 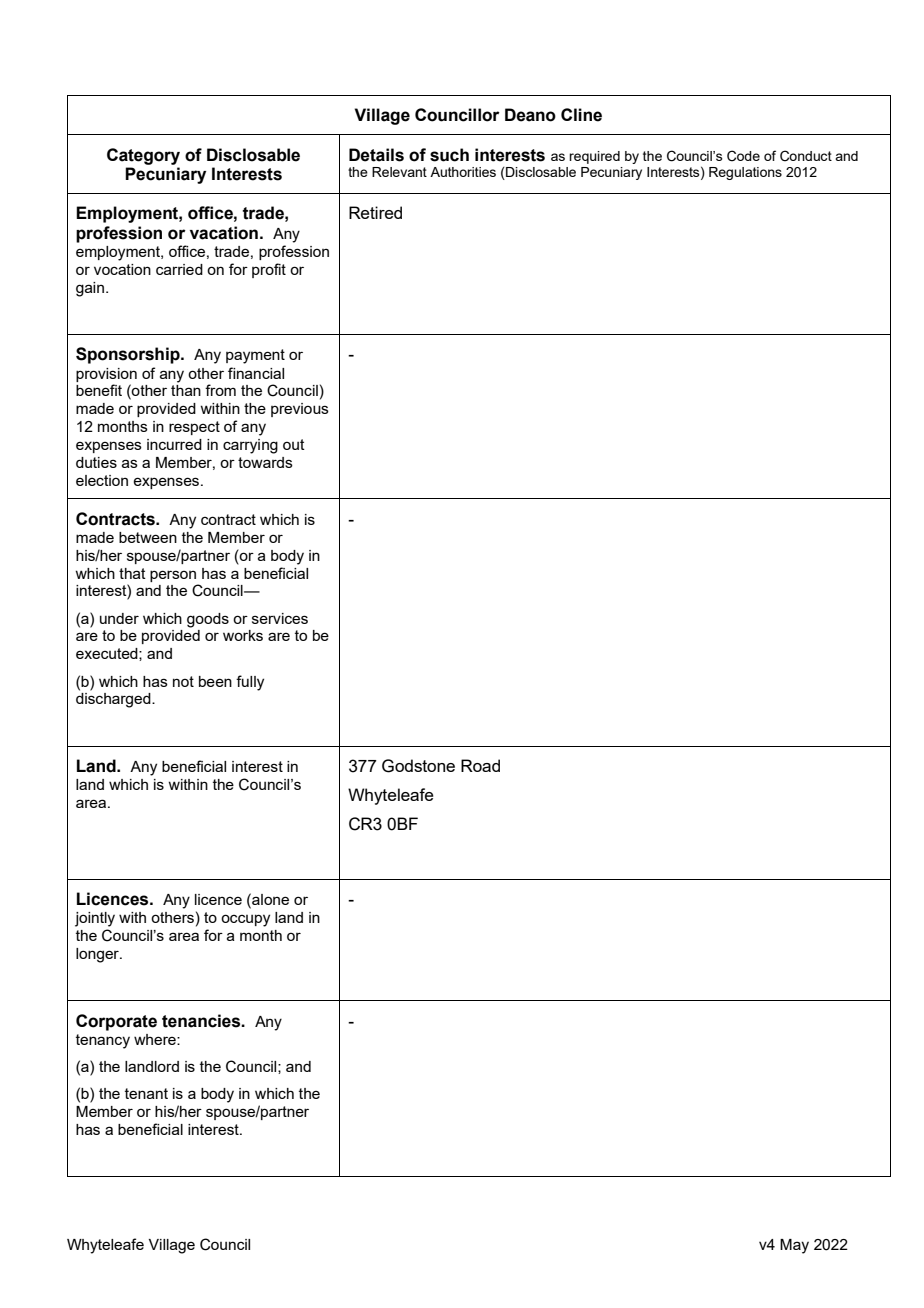 What do you see at coordinates (143, 156) in the screenshot?
I see `Category` at bounding box center [143, 156].
